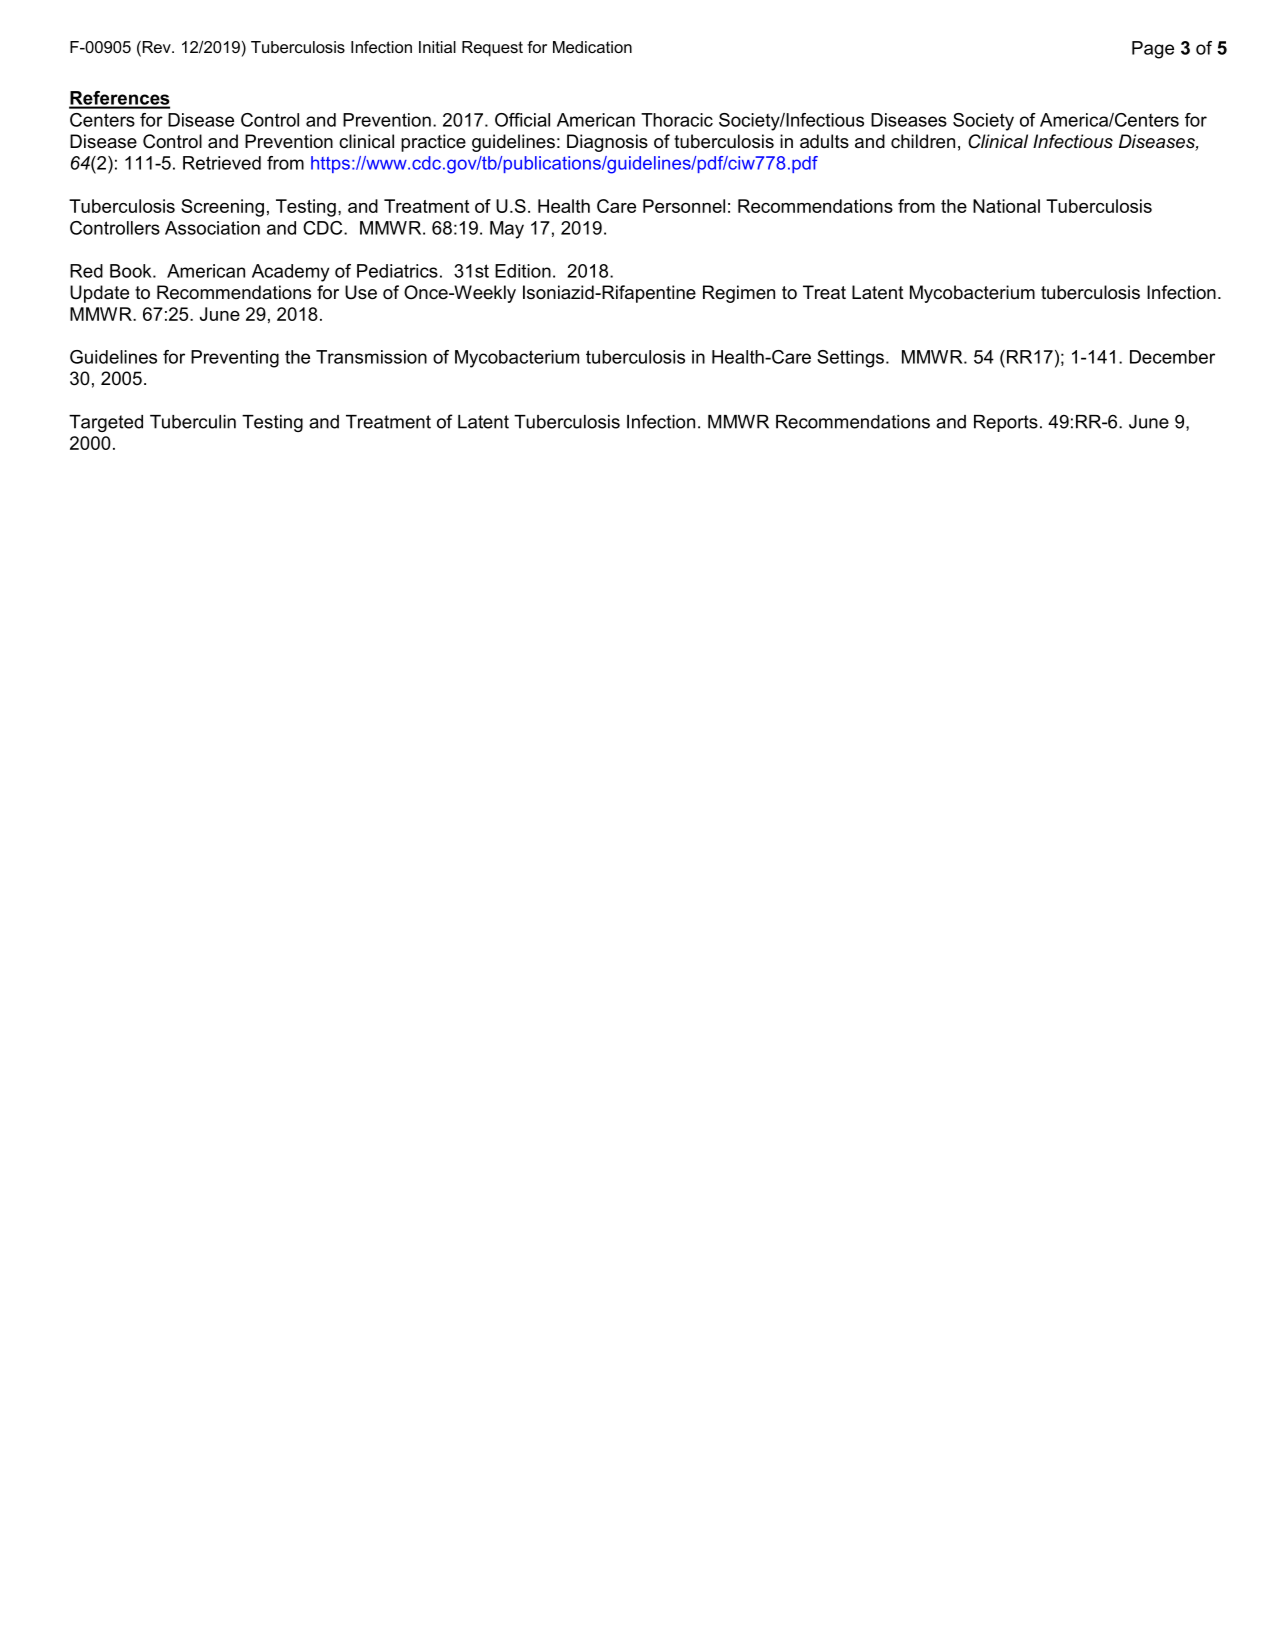  What do you see at coordinates (739, 294) in the image?
I see `Regimen` at bounding box center [739, 294].
